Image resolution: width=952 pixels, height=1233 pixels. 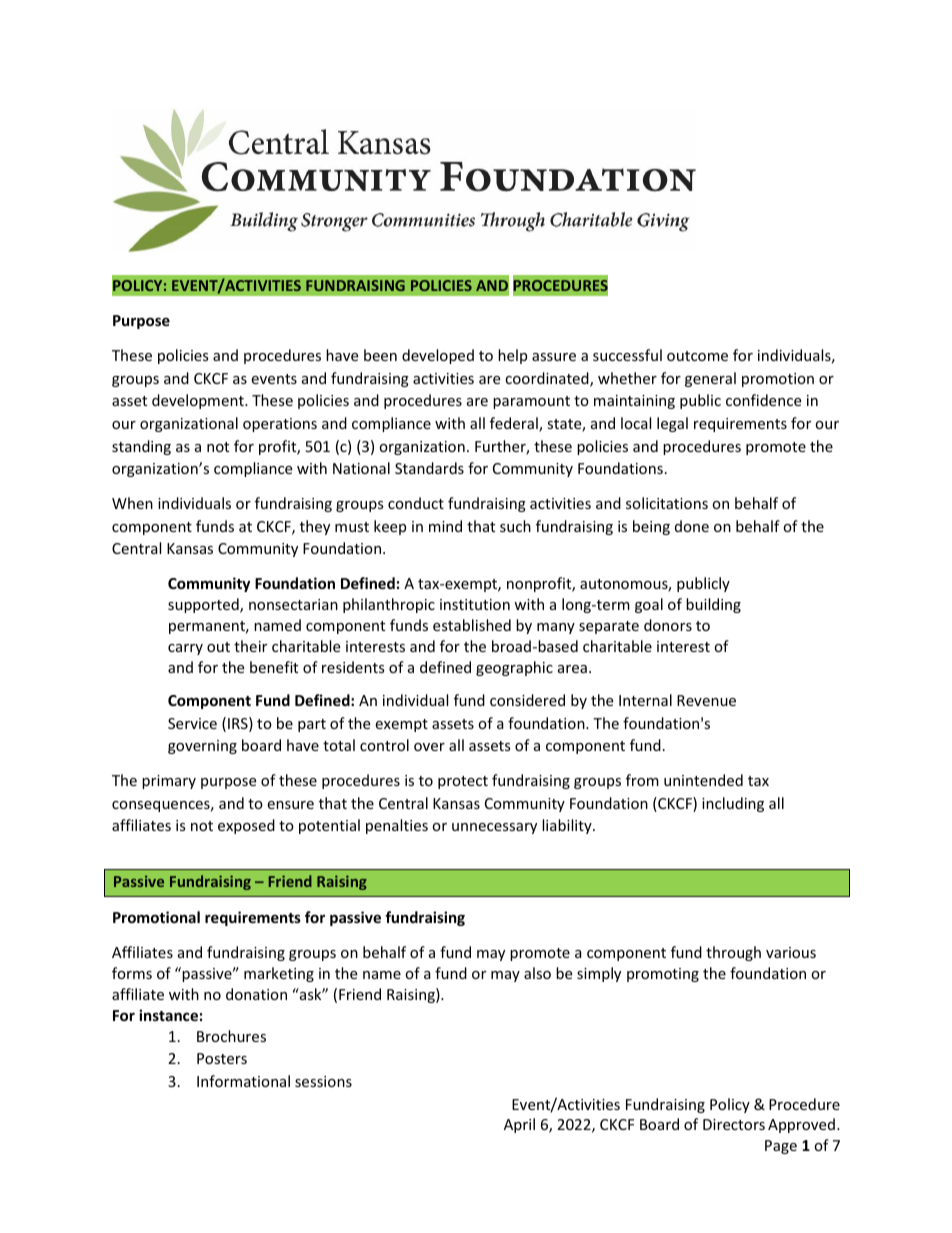 What do you see at coordinates (781, 1147) in the page?
I see `Page` at bounding box center [781, 1147].
